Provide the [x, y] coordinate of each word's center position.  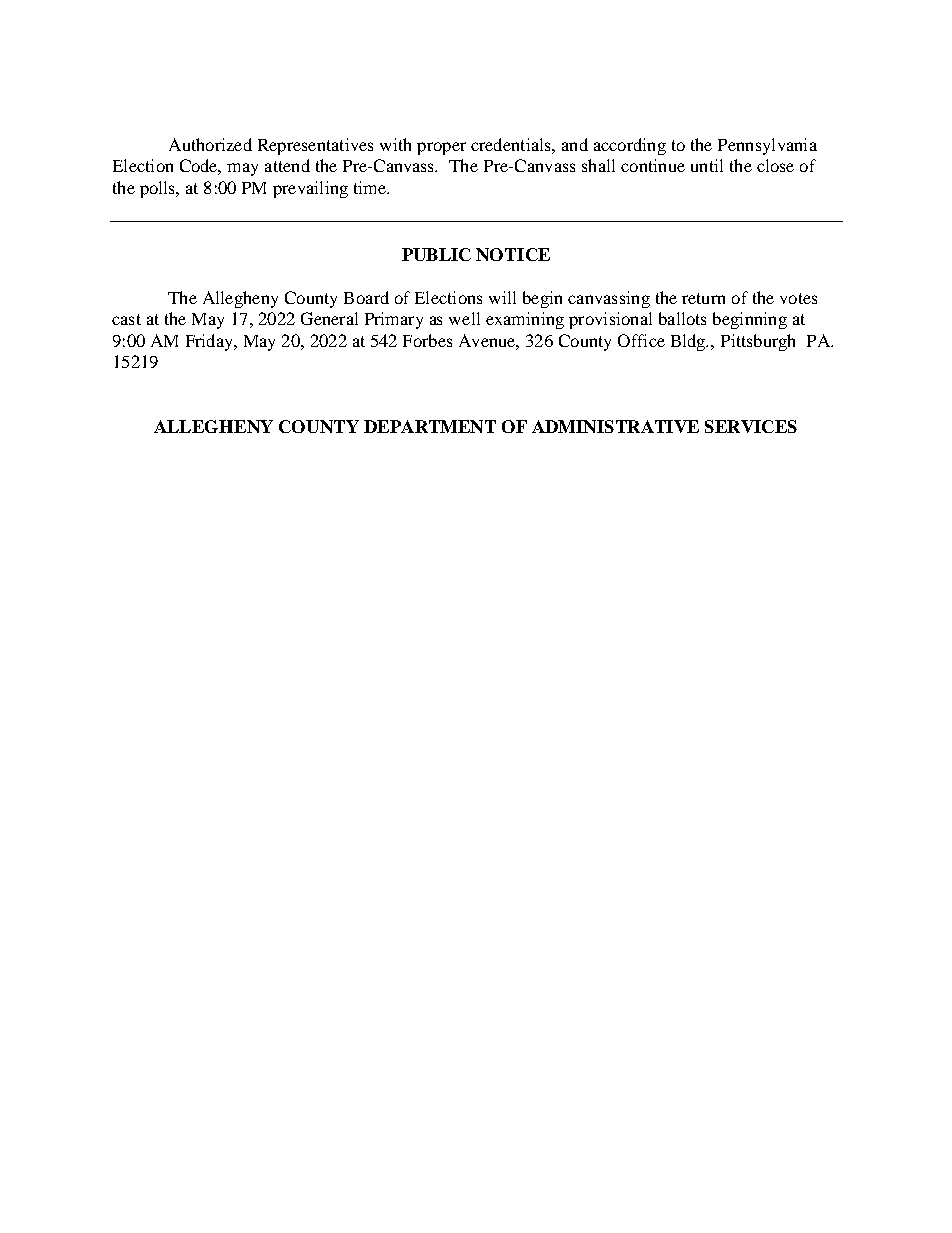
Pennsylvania [767, 146]
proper [441, 148]
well [464, 318]
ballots [682, 318]
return [703, 298]
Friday [210, 342]
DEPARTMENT [430, 426]
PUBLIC [436, 254]
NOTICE [513, 254]
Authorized [210, 144]
